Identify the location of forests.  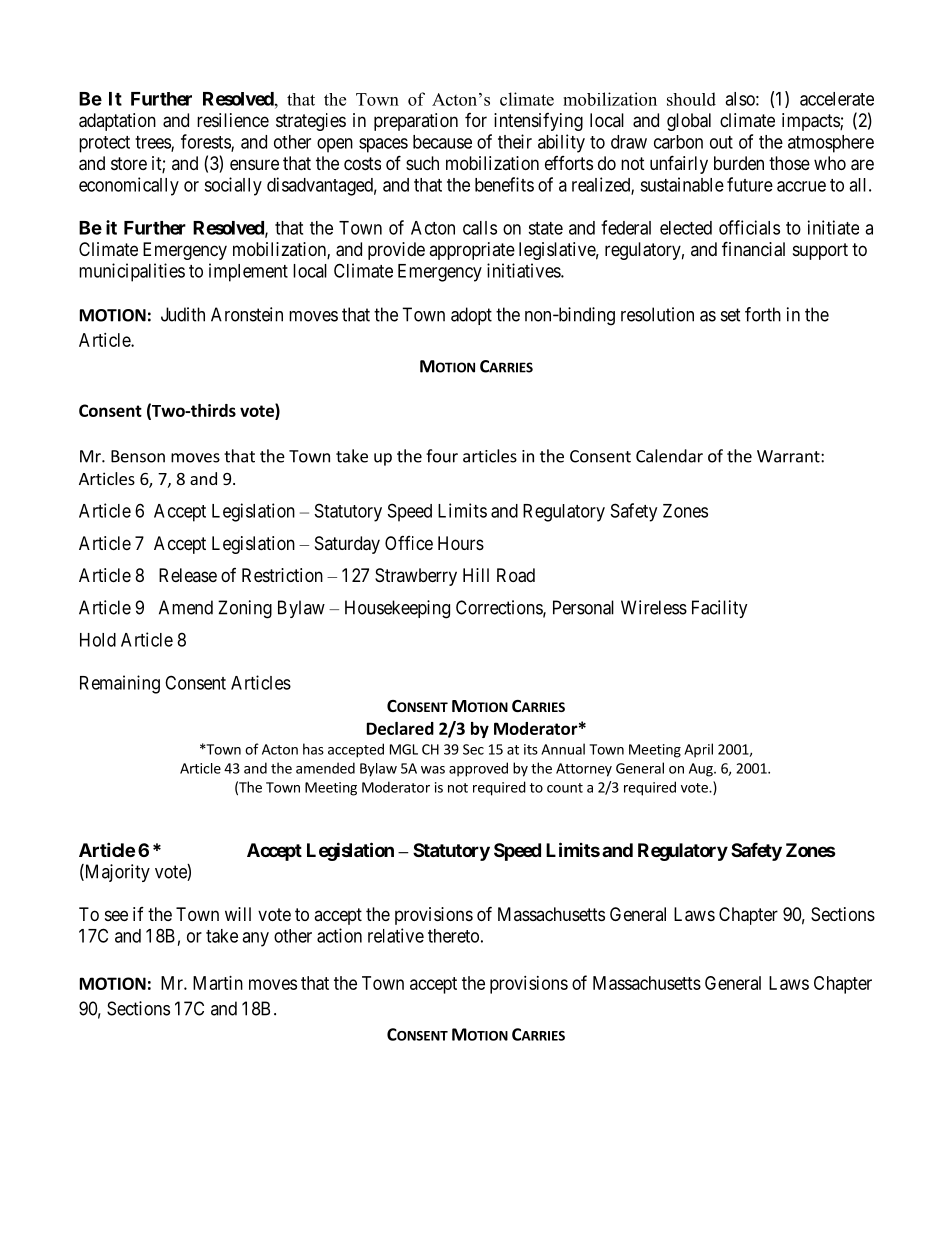
(206, 142).
